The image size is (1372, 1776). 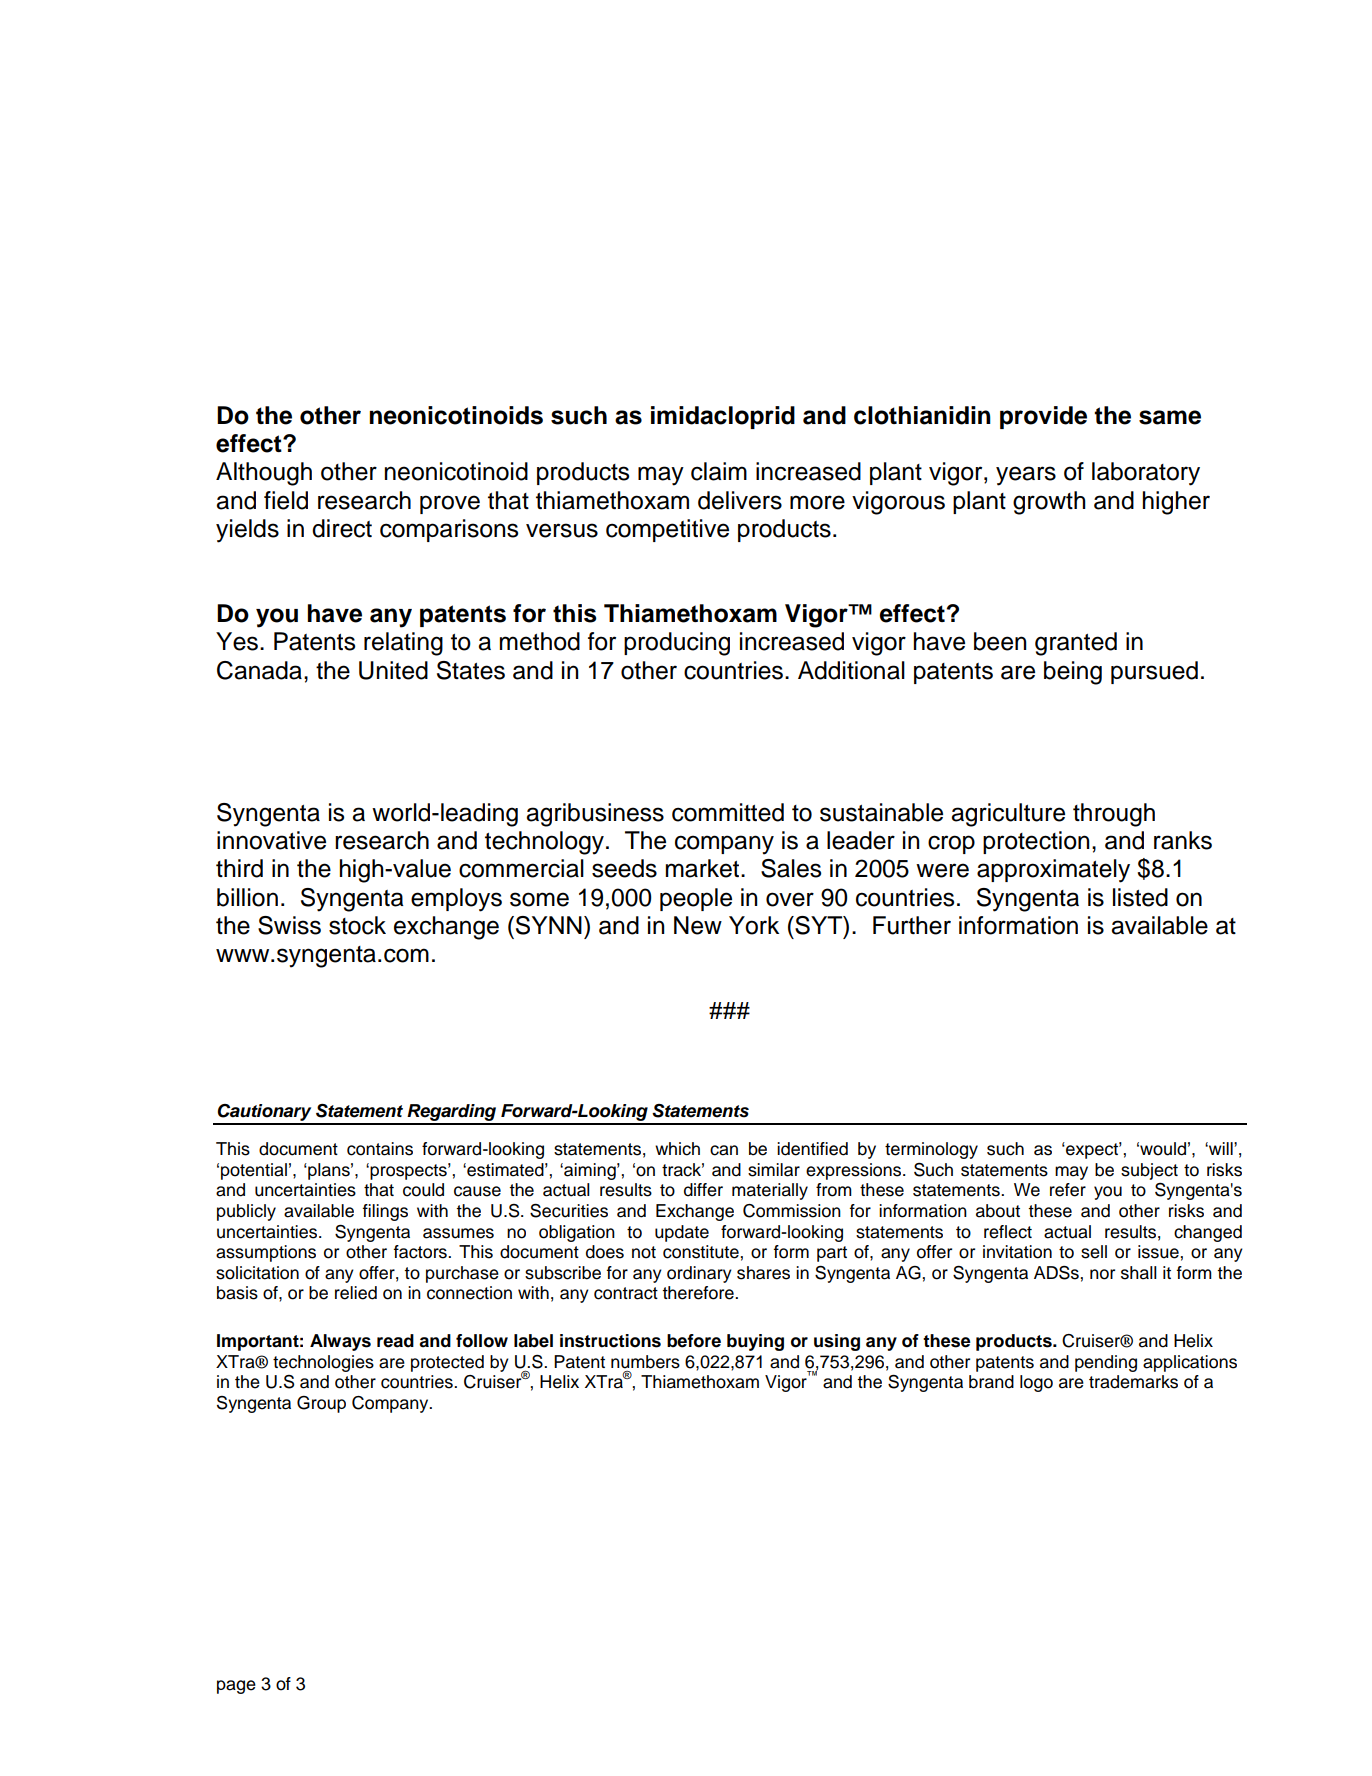 What do you see at coordinates (236, 1687) in the image?
I see `page` at bounding box center [236, 1687].
